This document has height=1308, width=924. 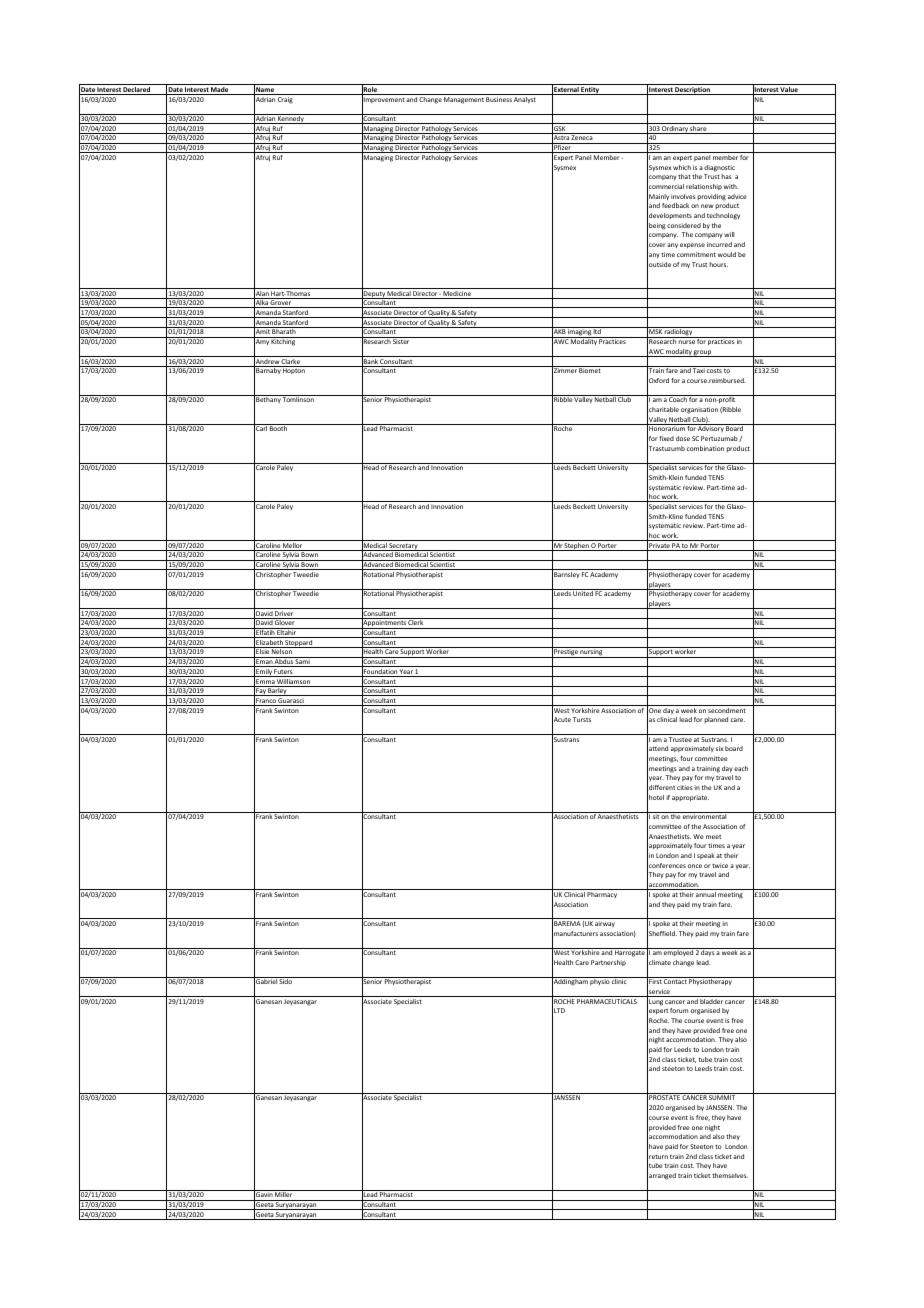 What do you see at coordinates (561, 720) in the document?
I see `Acute` at bounding box center [561, 720].
